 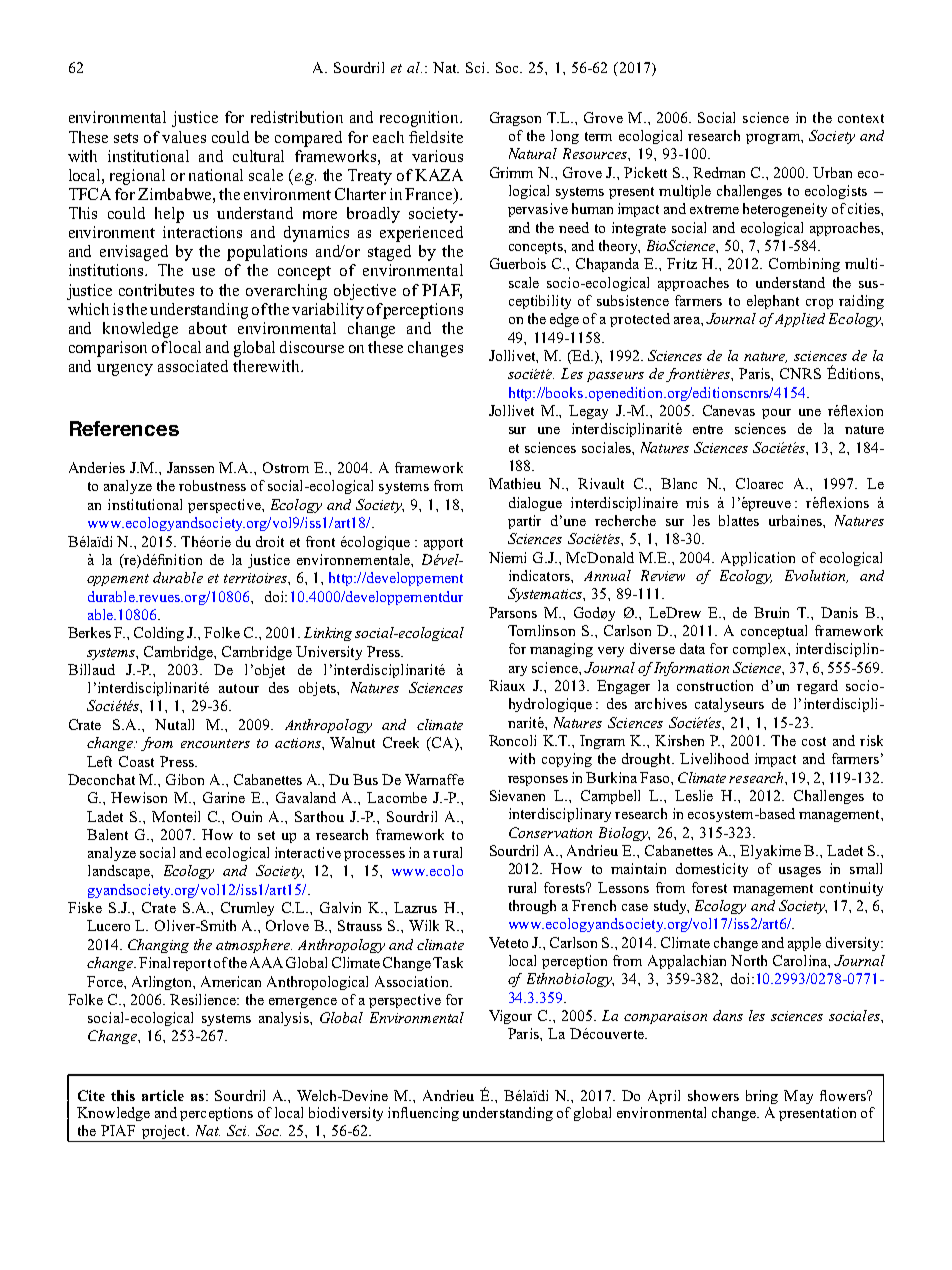 I want to click on Coast, so click(x=136, y=761).
